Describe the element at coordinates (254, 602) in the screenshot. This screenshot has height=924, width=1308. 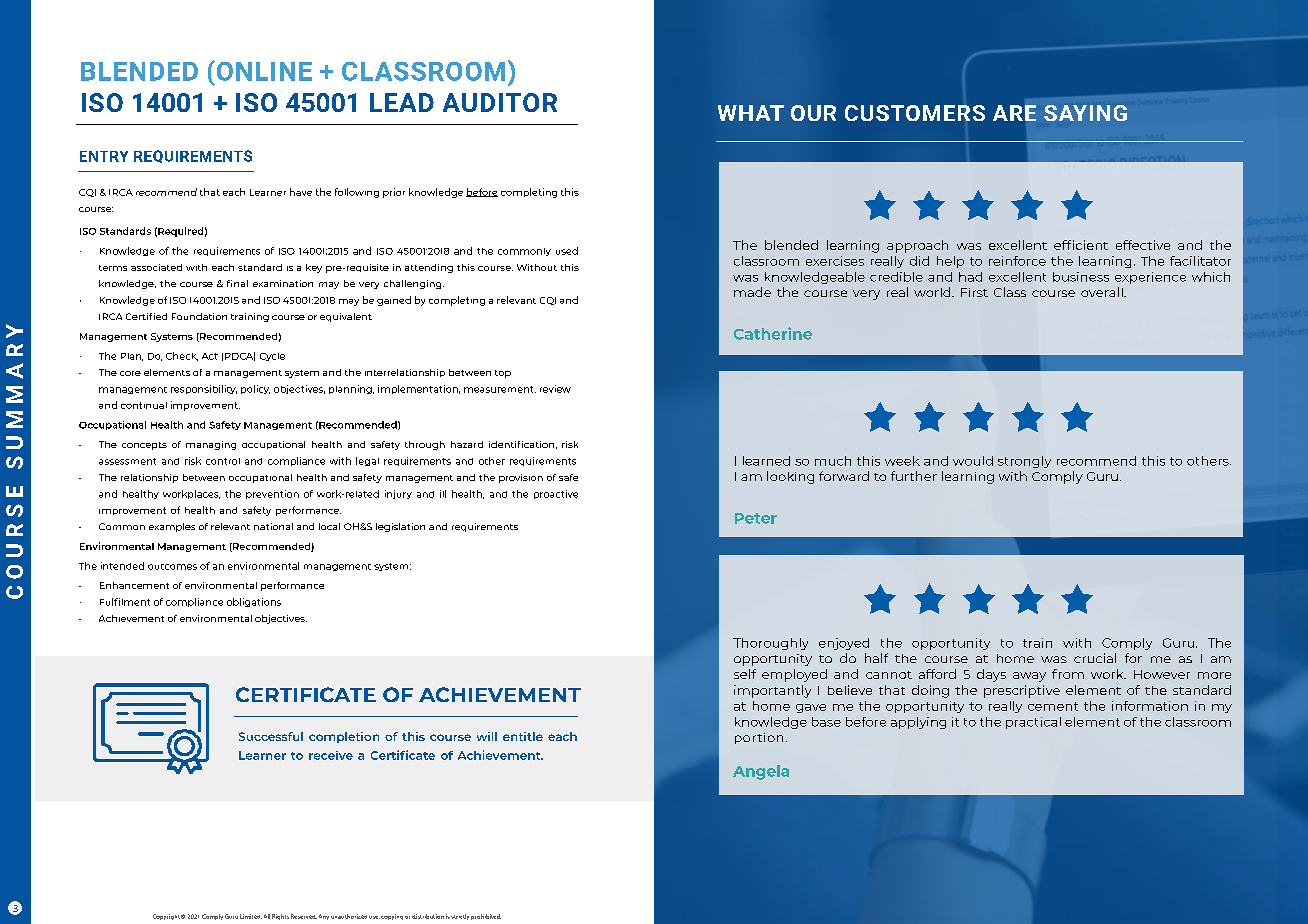
I see `obligations` at that location.
